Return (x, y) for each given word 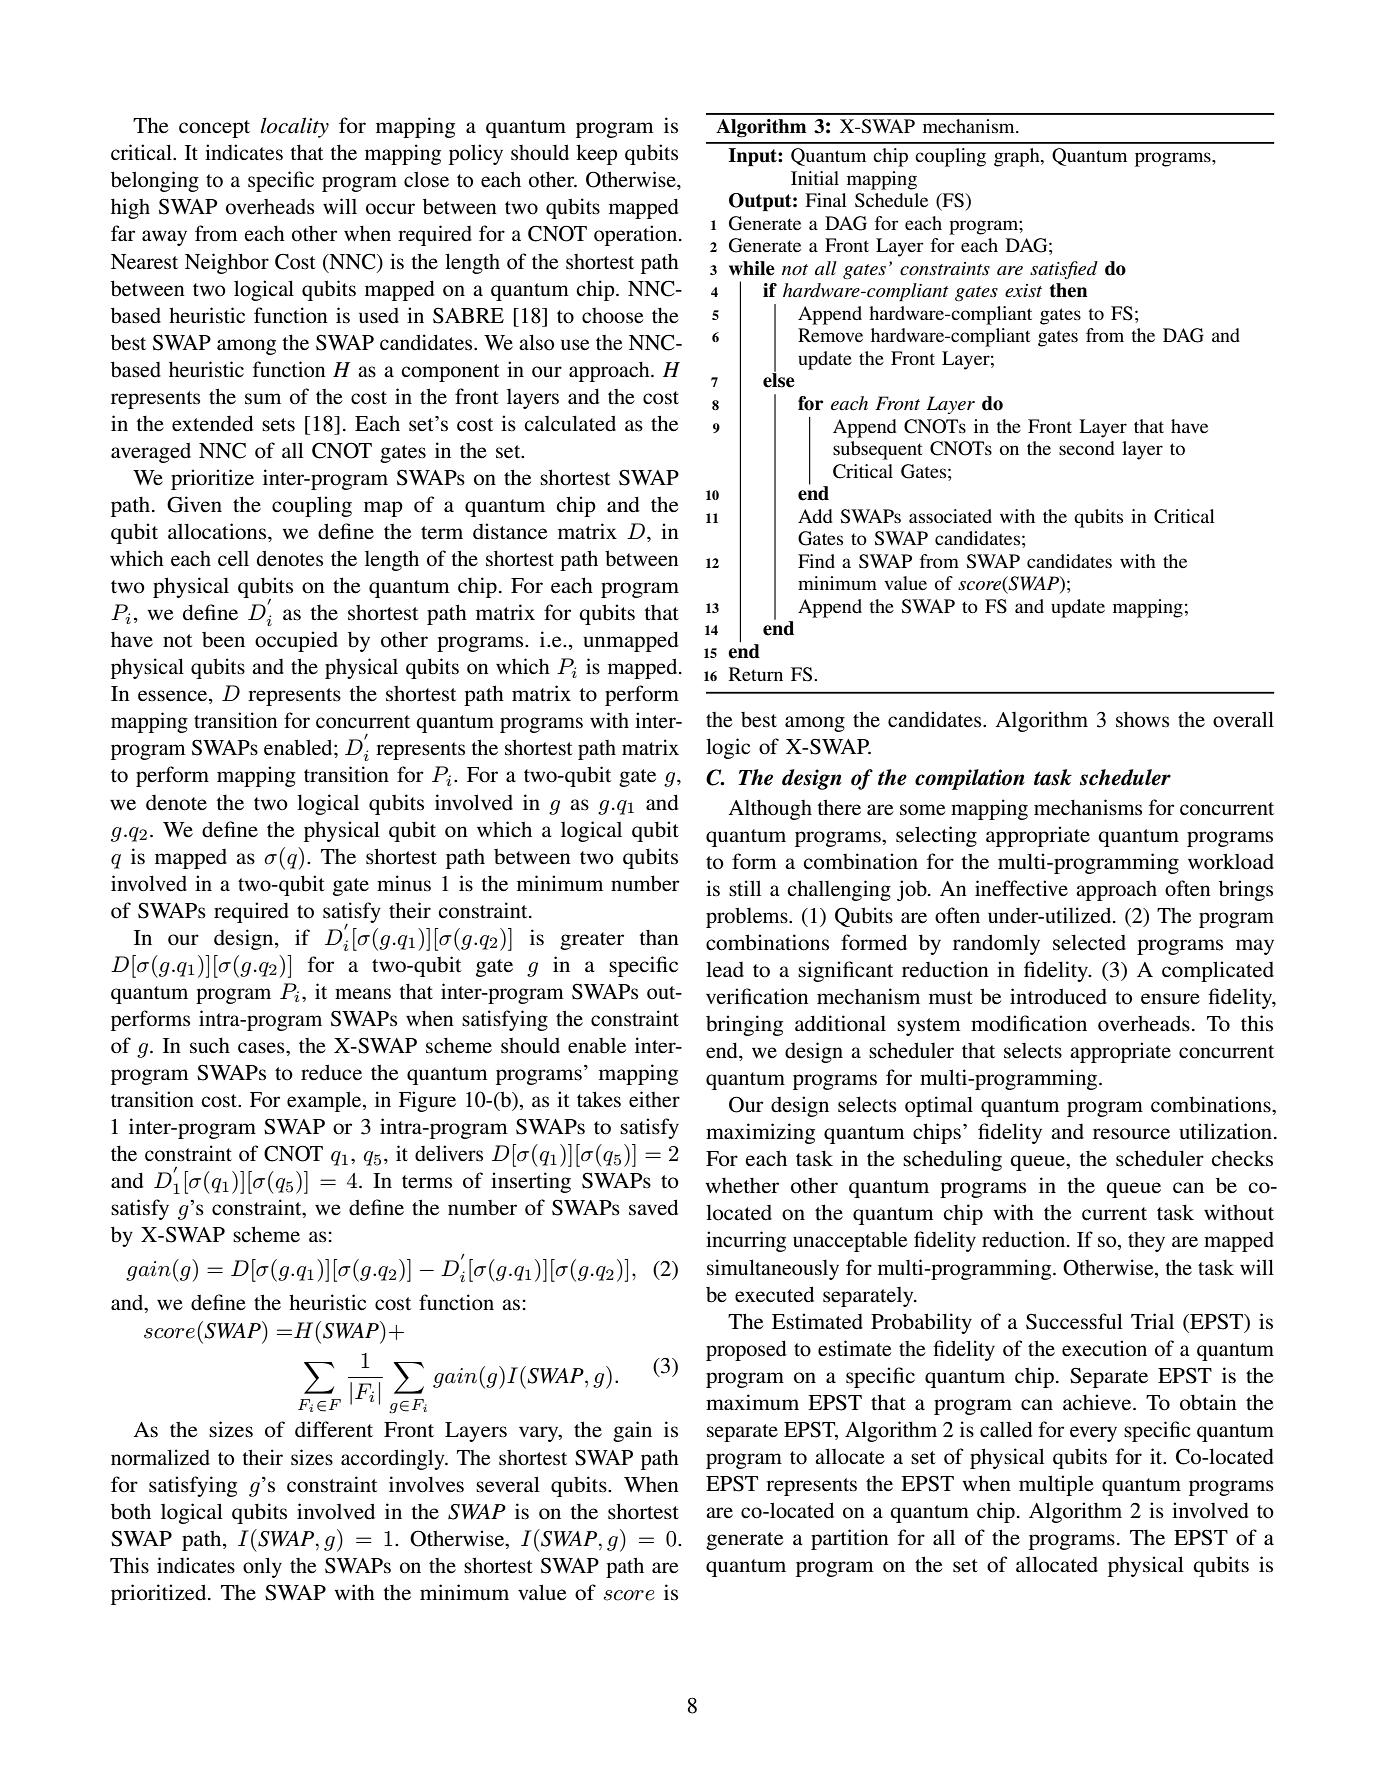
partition (850, 1539)
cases (262, 1048)
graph (1018, 157)
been (223, 640)
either (654, 1099)
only (262, 1567)
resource (1131, 1134)
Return (756, 674)
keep (596, 154)
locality (295, 127)
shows (1142, 719)
